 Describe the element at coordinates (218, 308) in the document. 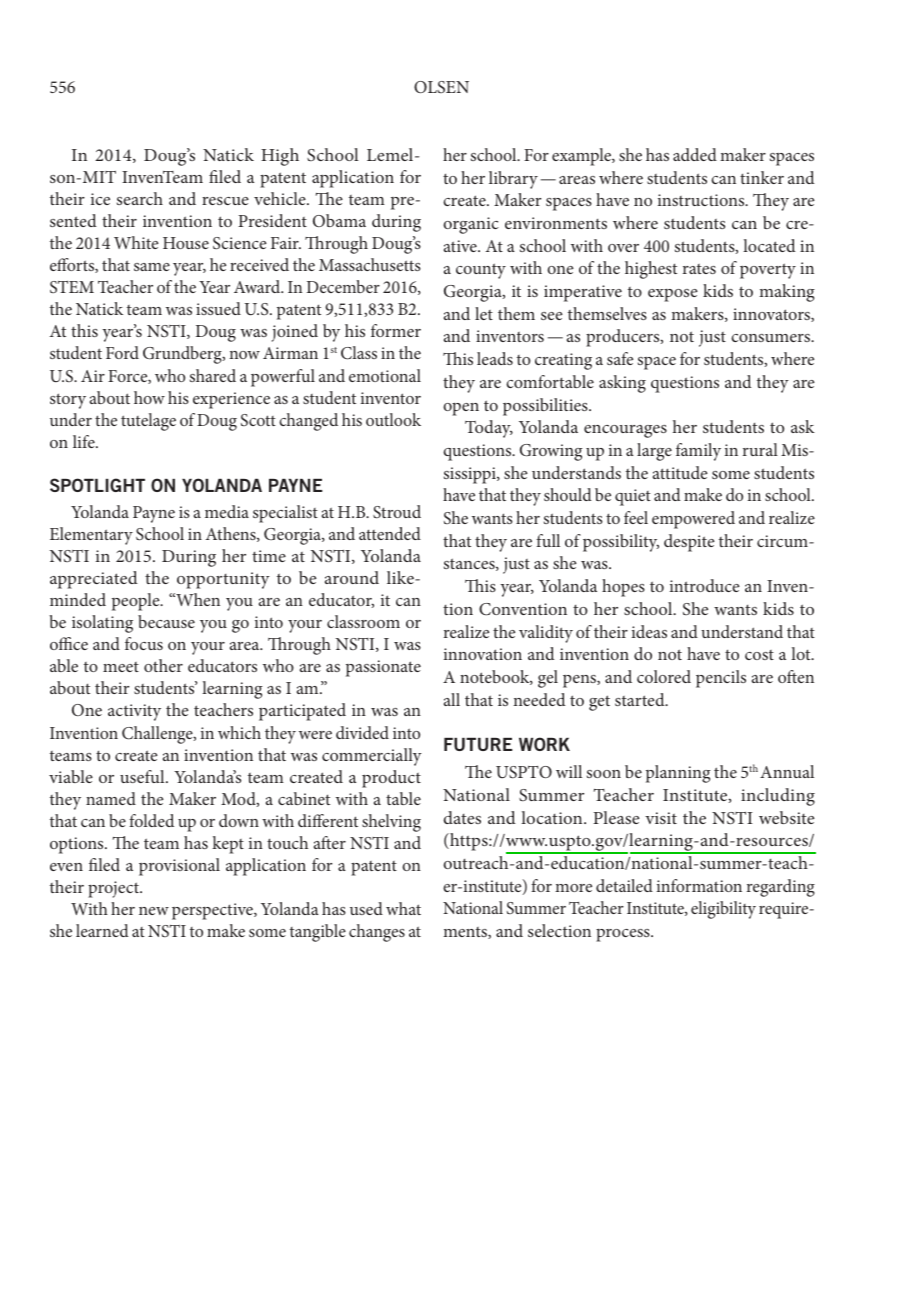

I see `issued` at that location.
